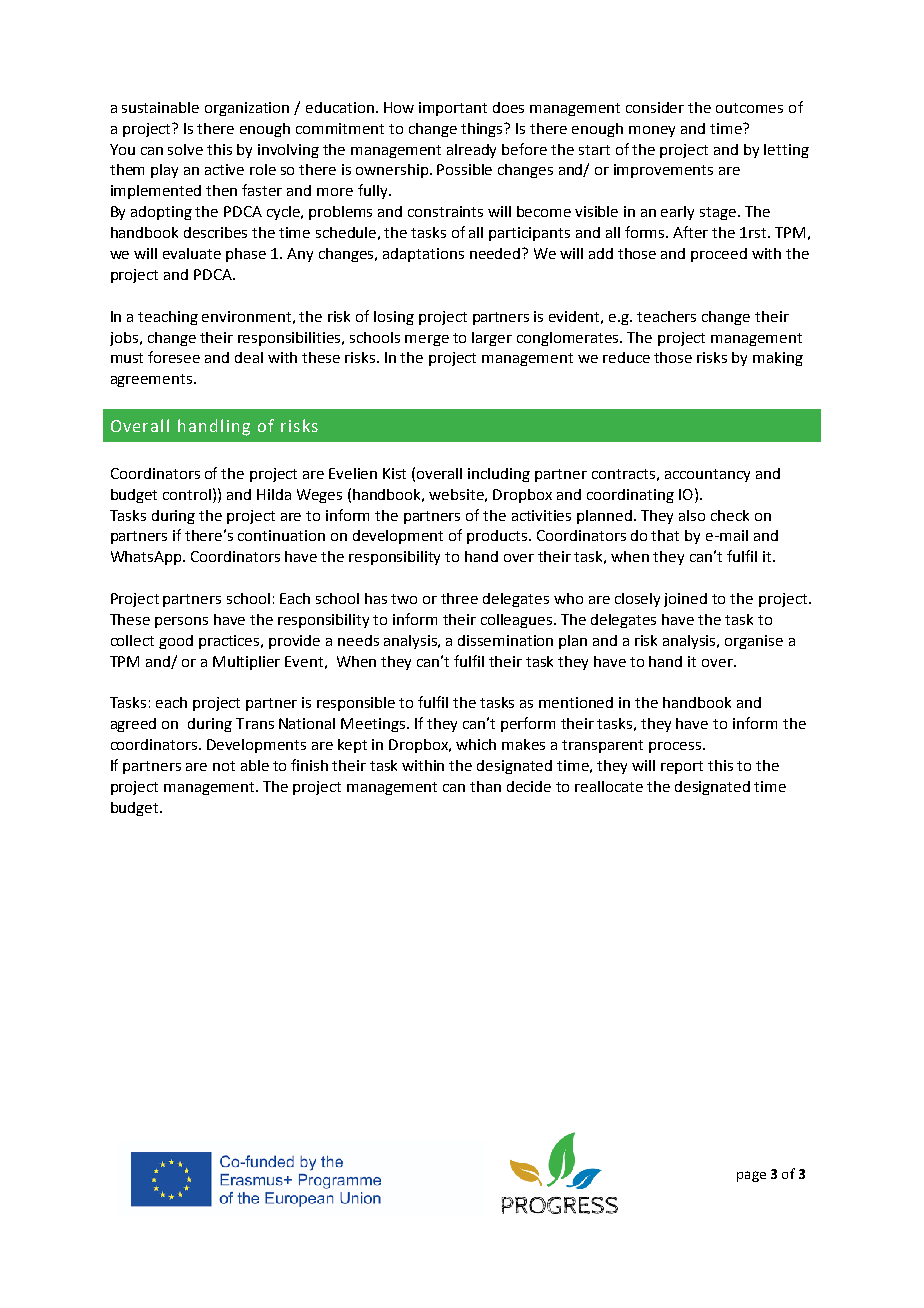 The width and height of the screenshot is (924, 1308). I want to click on not, so click(224, 766).
